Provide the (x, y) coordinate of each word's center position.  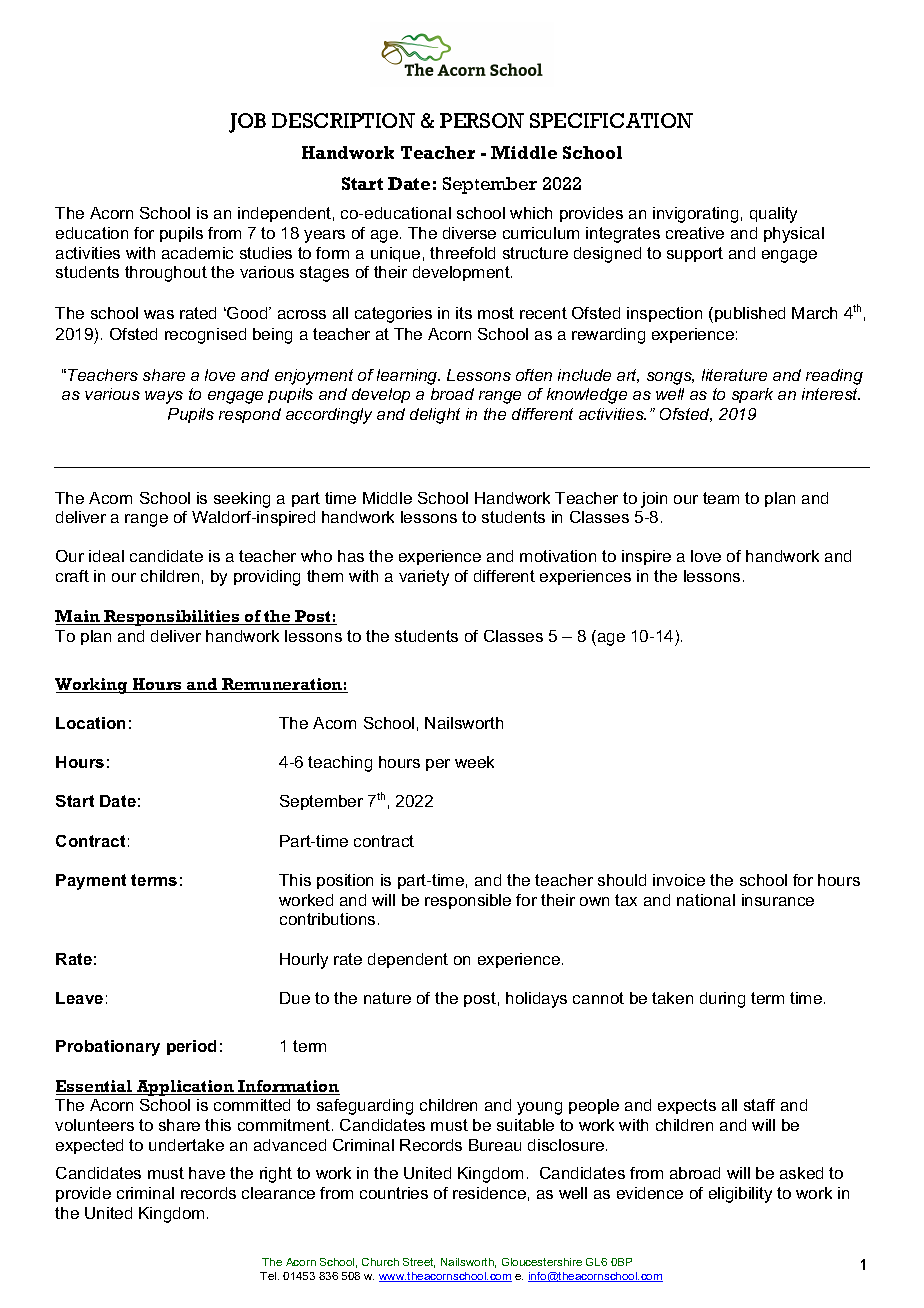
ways (164, 397)
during (722, 1000)
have (207, 1173)
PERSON (482, 120)
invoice (679, 880)
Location (90, 723)
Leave (79, 998)
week (474, 762)
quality (773, 215)
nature (387, 998)
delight (435, 416)
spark (752, 395)
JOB (247, 123)
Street (419, 1263)
